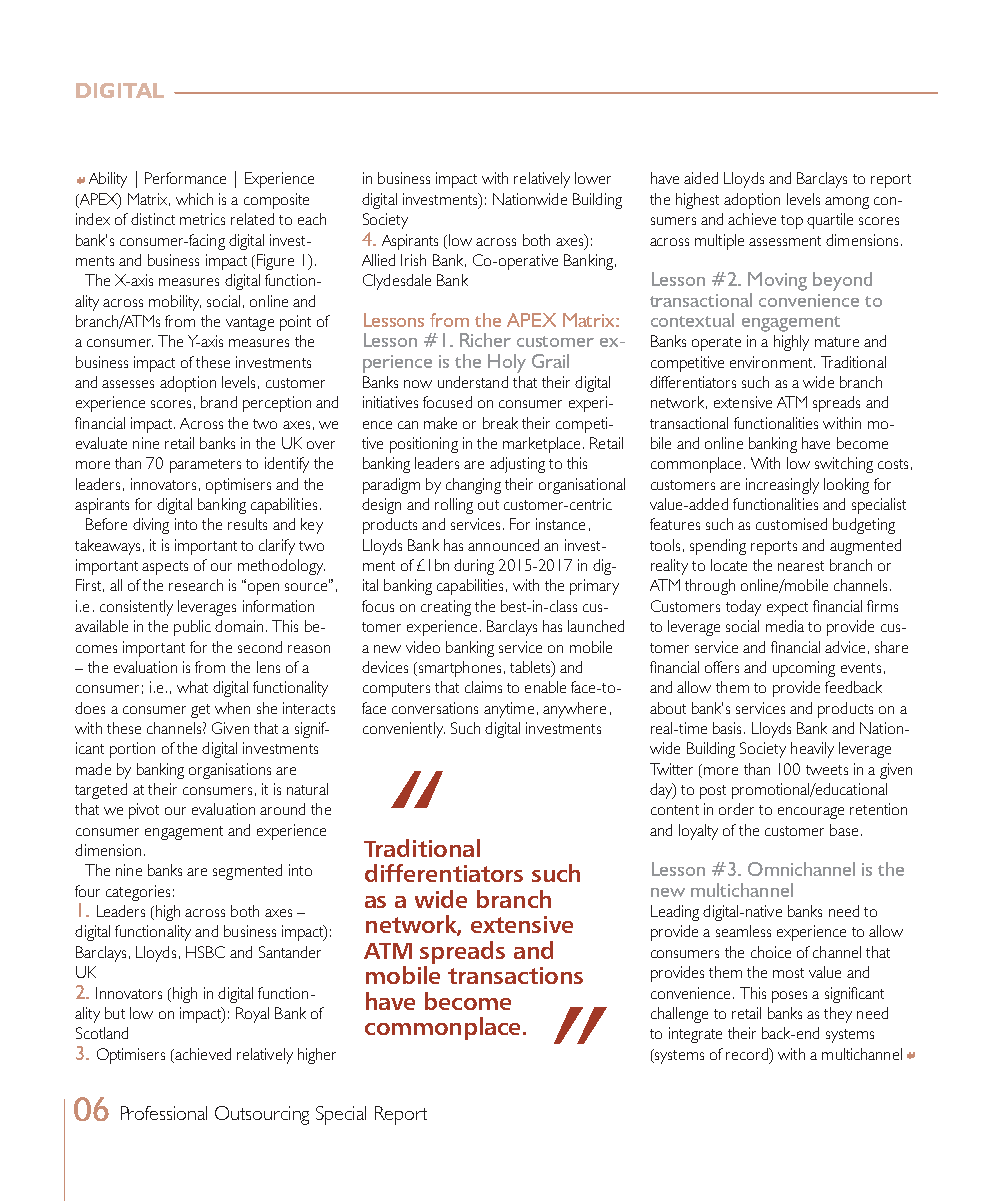 The height and width of the screenshot is (1201, 1008). Describe the element at coordinates (785, 626) in the screenshot. I see `media` at that location.
